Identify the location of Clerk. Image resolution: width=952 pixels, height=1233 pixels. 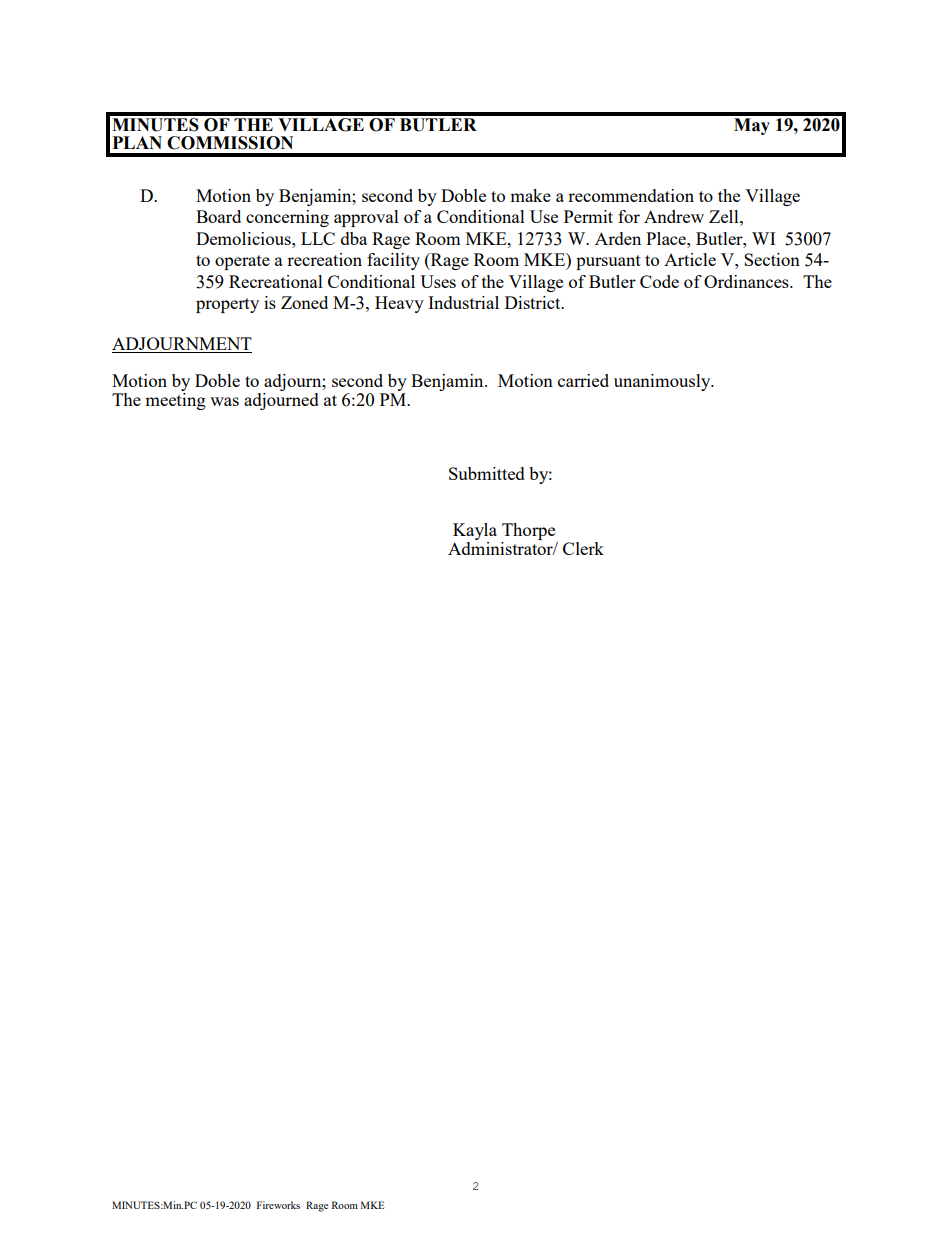
(583, 548).
